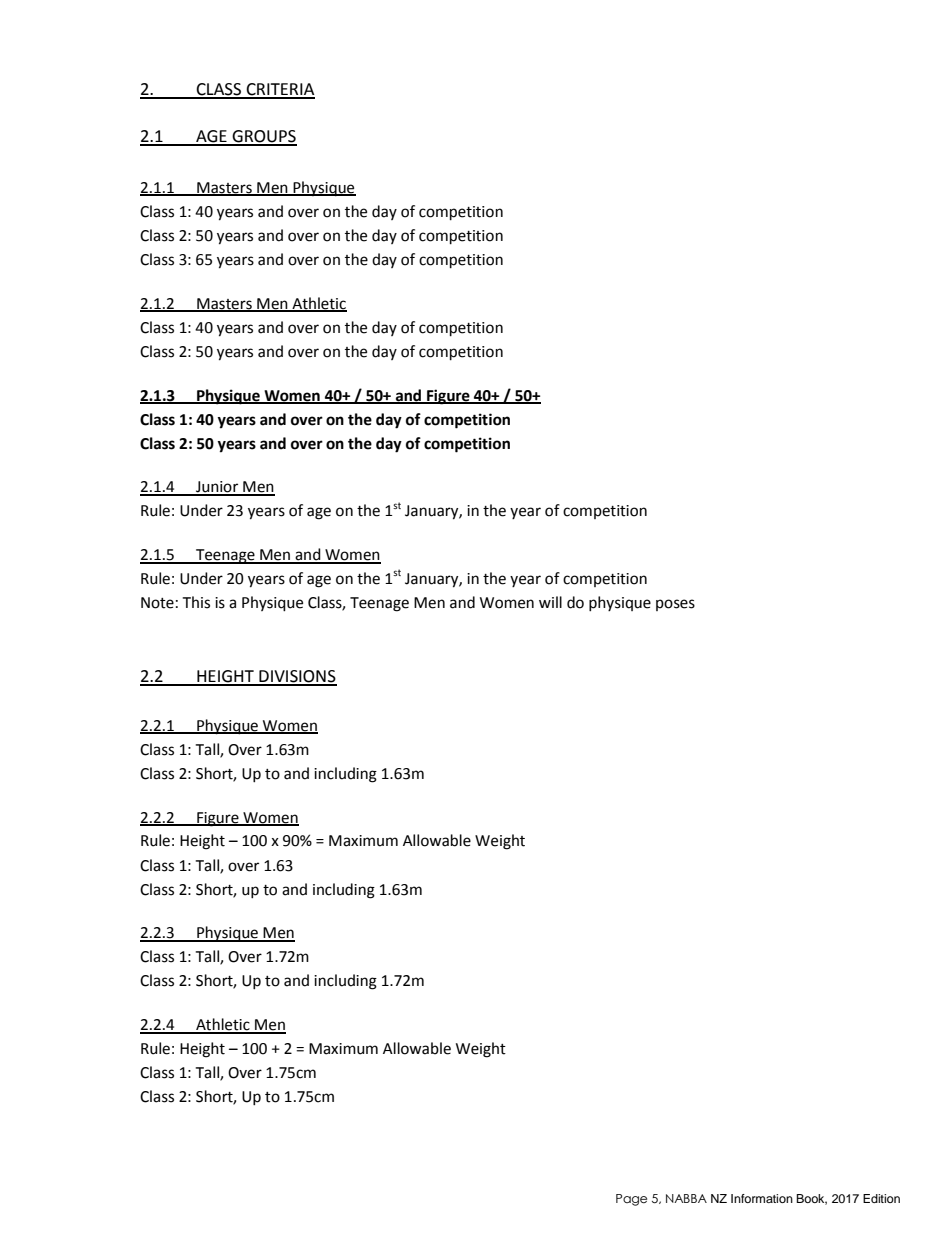  Describe the element at coordinates (157, 603) in the screenshot. I see `Note` at that location.
